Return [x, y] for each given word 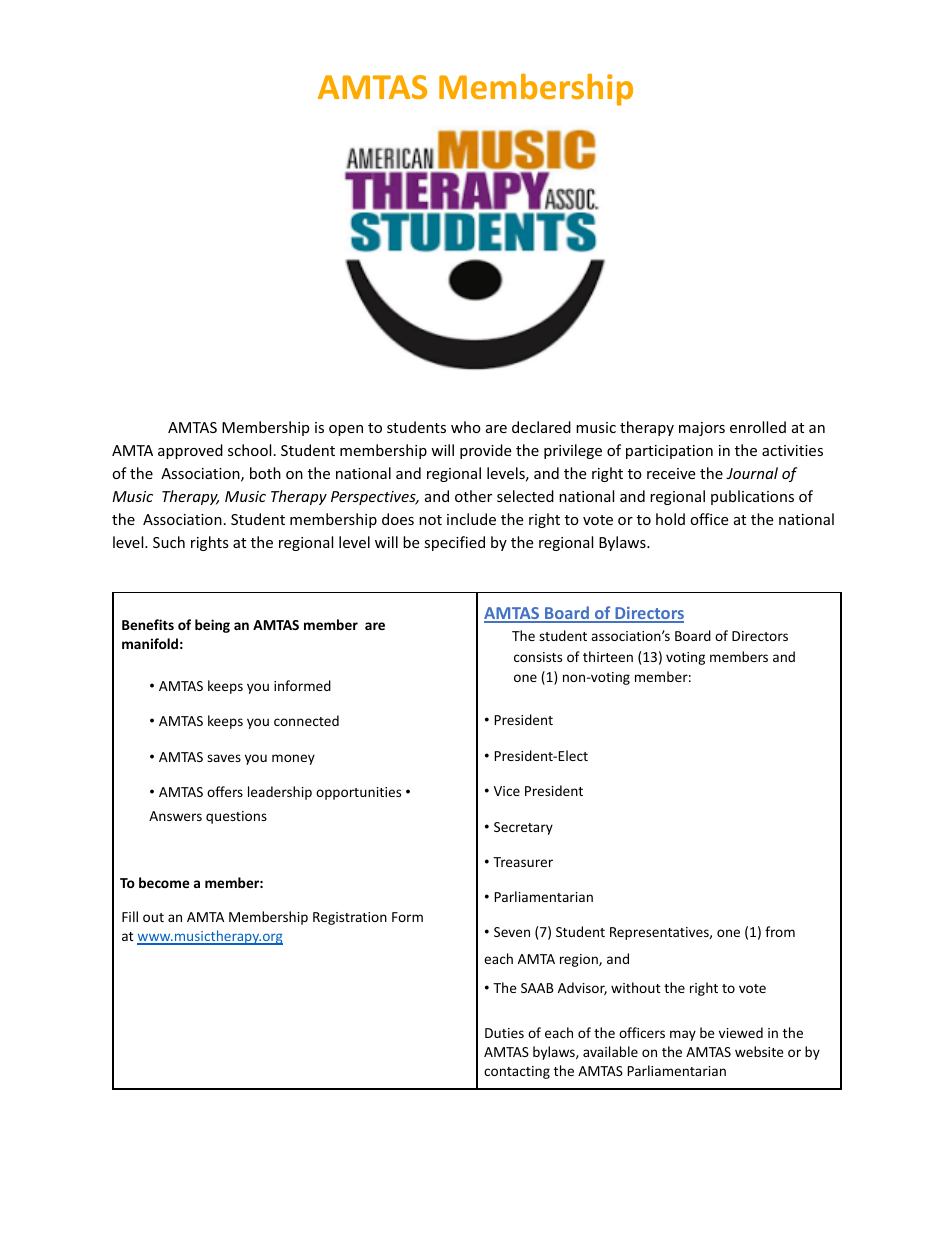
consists [538, 657]
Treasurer [523, 862]
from [780, 931]
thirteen [608, 656]
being [212, 626]
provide [485, 451]
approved [190, 451]
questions [236, 817]
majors [702, 429]
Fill [130, 916]
